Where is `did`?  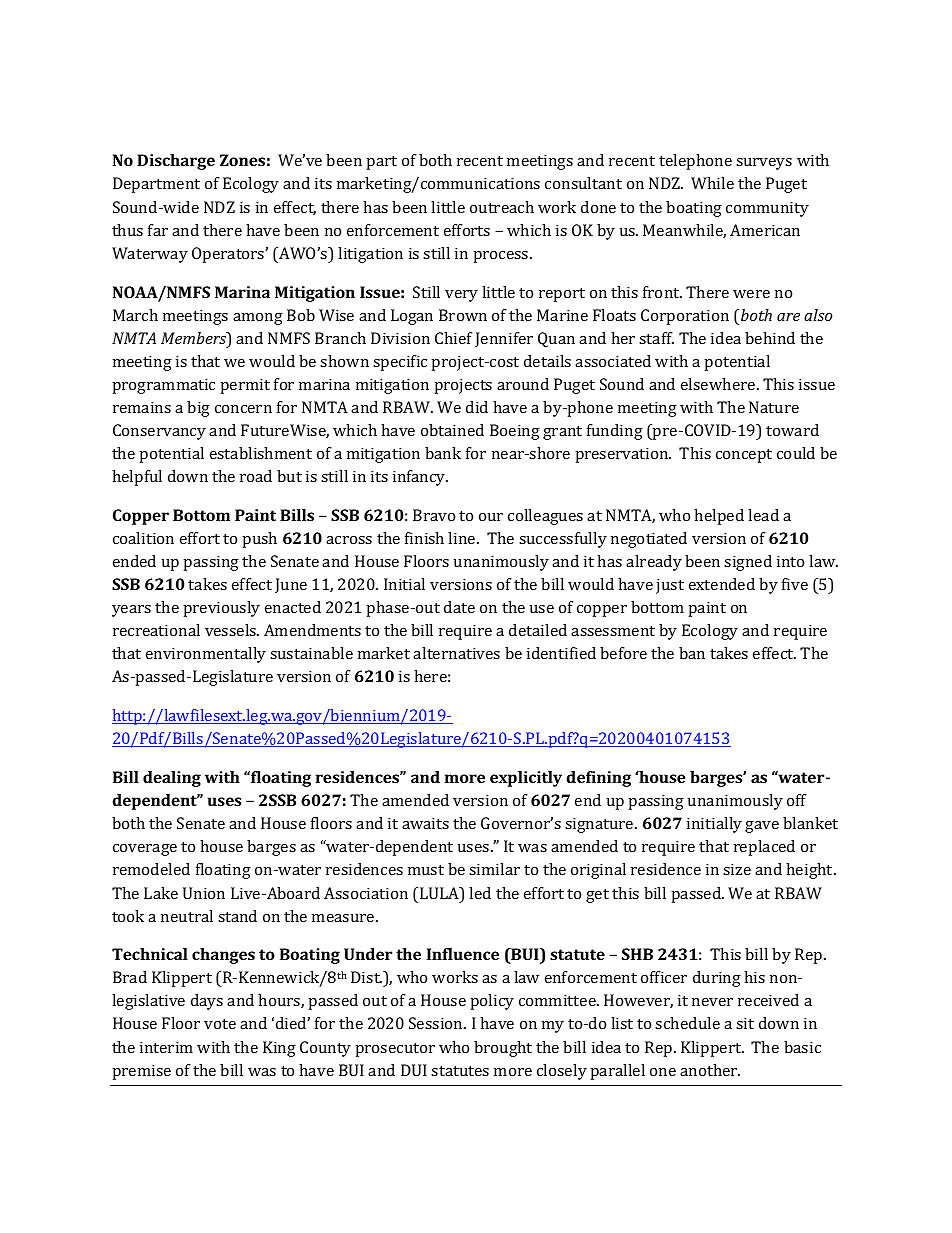
did is located at coordinates (477, 407).
